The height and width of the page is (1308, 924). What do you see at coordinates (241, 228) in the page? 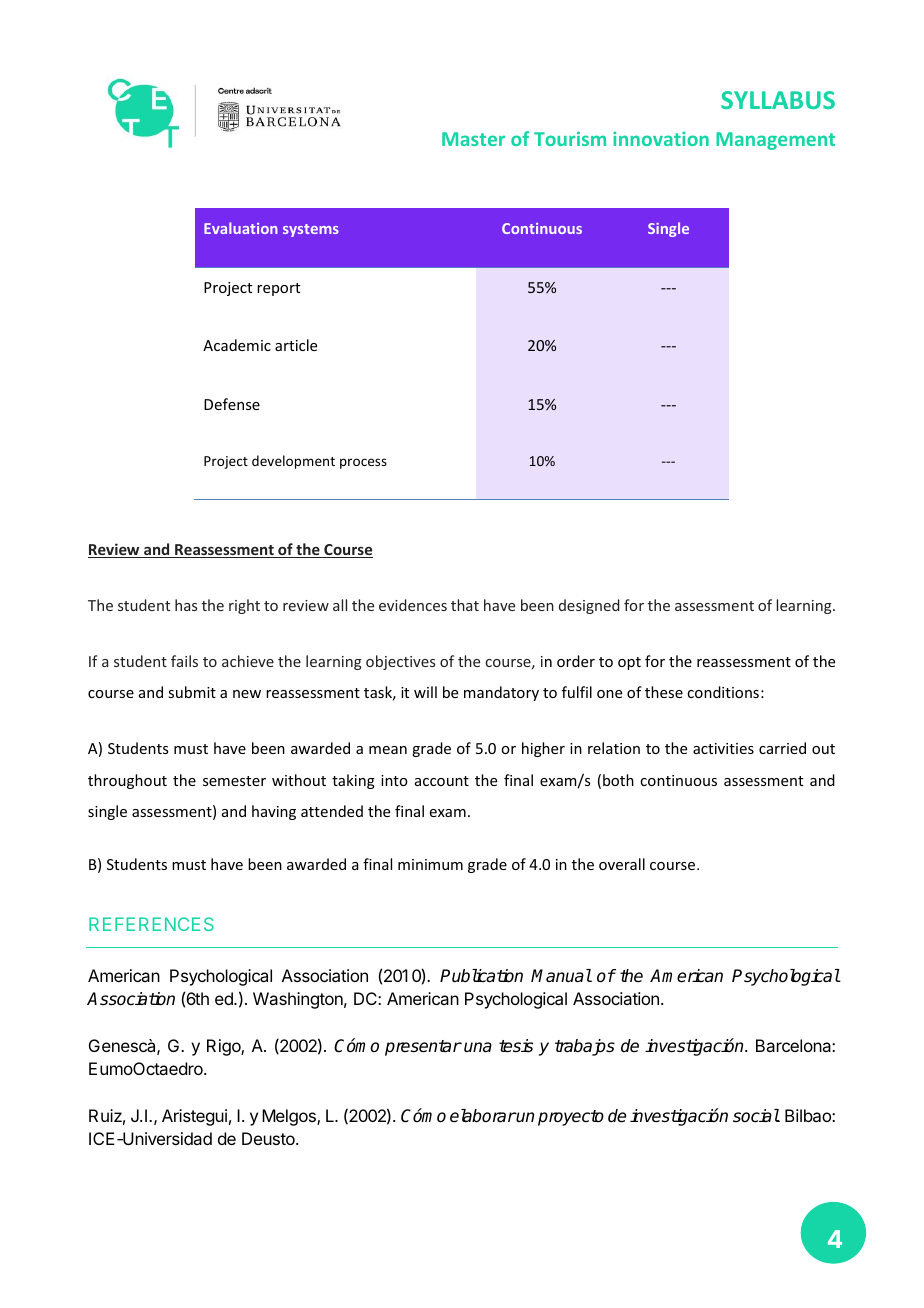
I see `Evaluation` at bounding box center [241, 228].
